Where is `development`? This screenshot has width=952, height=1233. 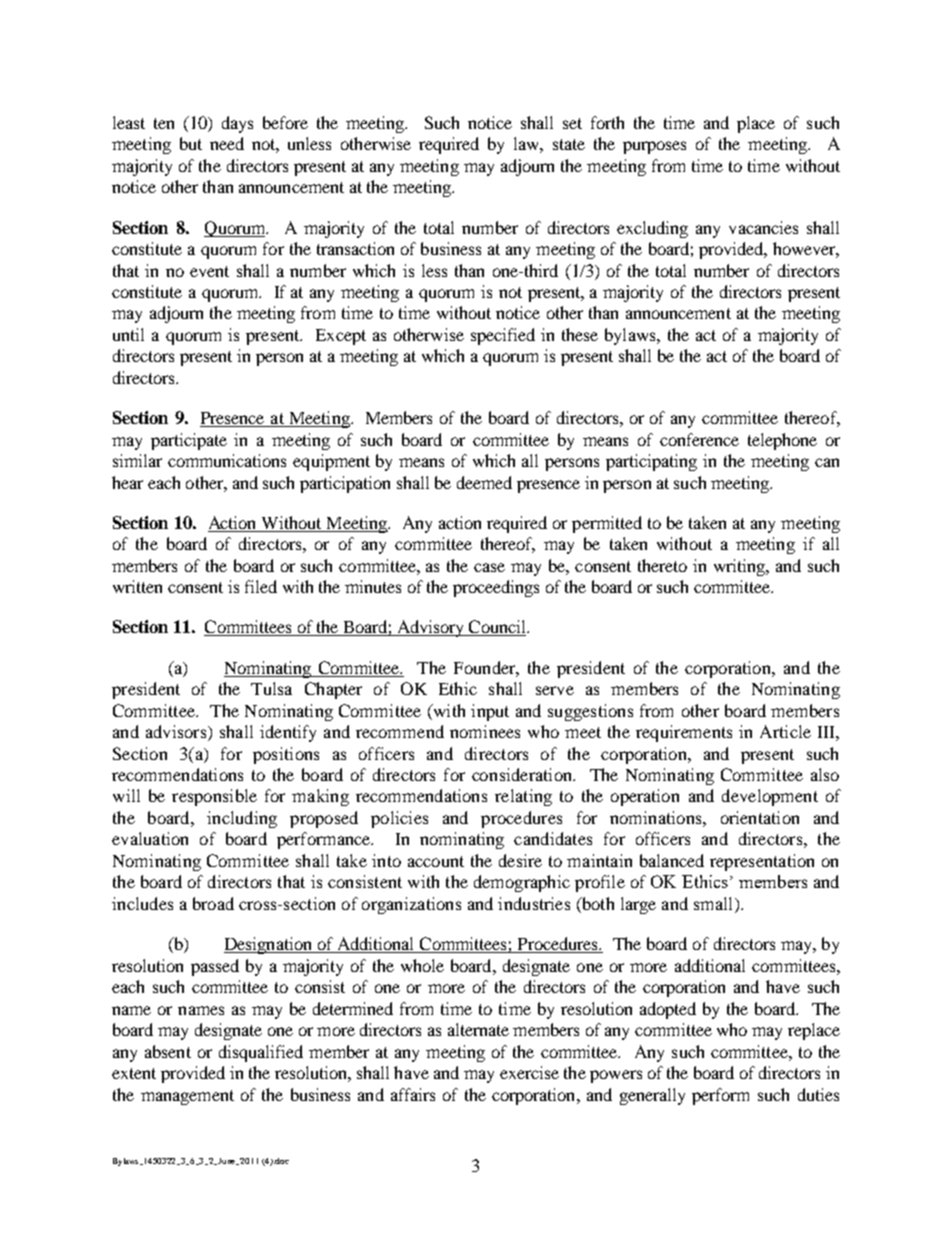
development is located at coordinates (770, 797).
